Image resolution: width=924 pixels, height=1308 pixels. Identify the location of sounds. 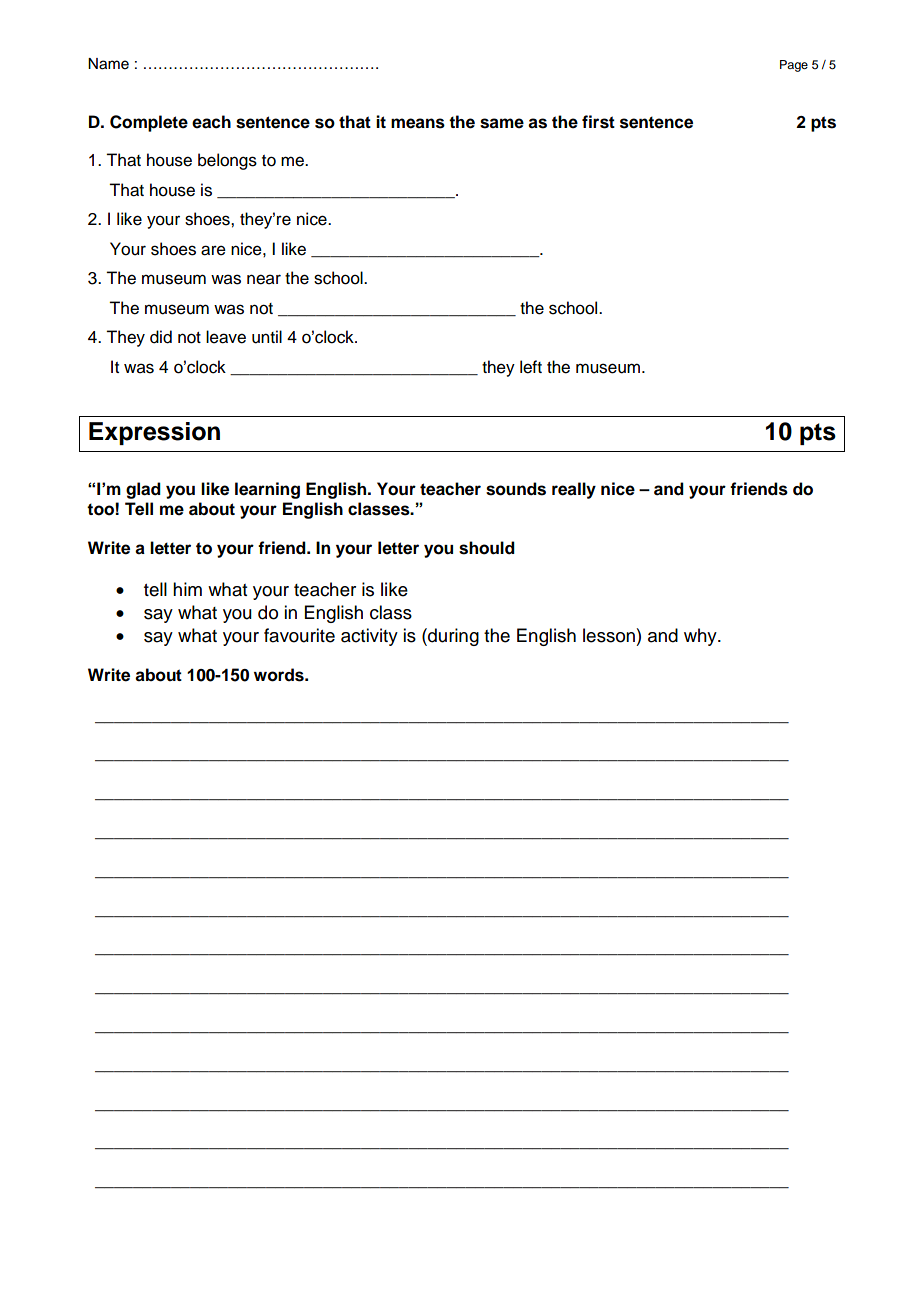
(516, 489).
